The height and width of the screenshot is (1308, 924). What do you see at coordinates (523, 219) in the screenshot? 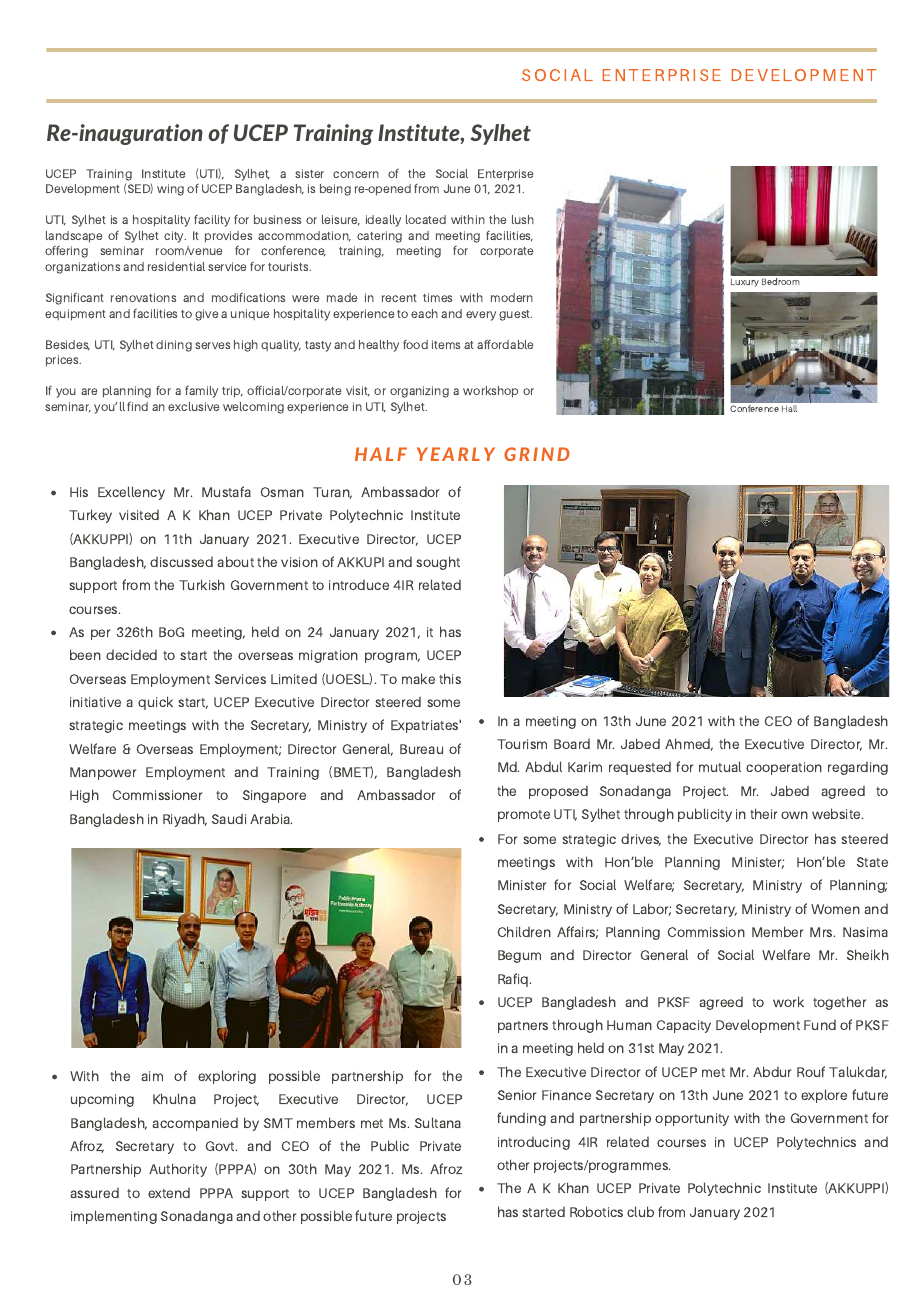
I see `lush` at bounding box center [523, 219].
